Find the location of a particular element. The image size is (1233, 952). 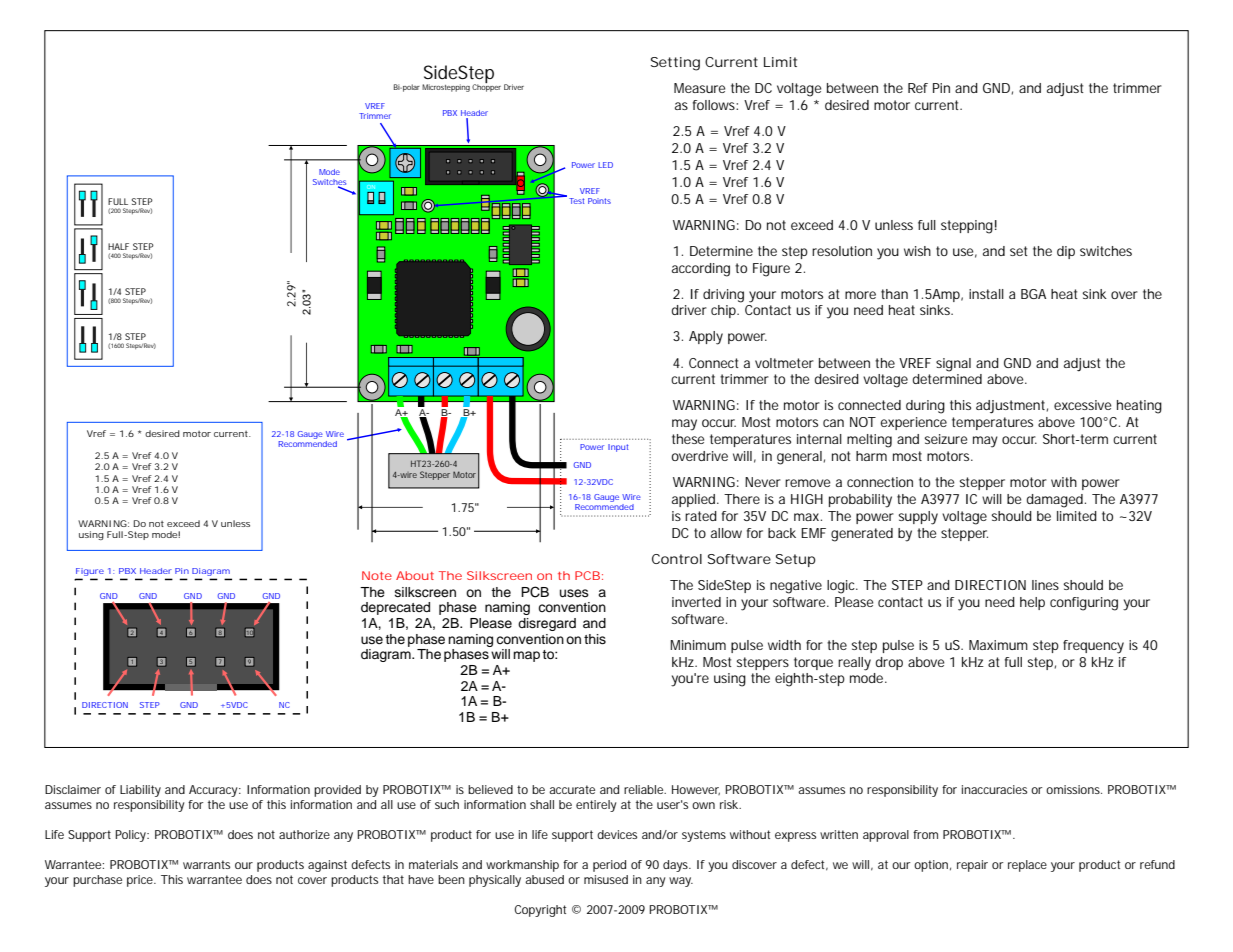

replace is located at coordinates (1027, 866).
